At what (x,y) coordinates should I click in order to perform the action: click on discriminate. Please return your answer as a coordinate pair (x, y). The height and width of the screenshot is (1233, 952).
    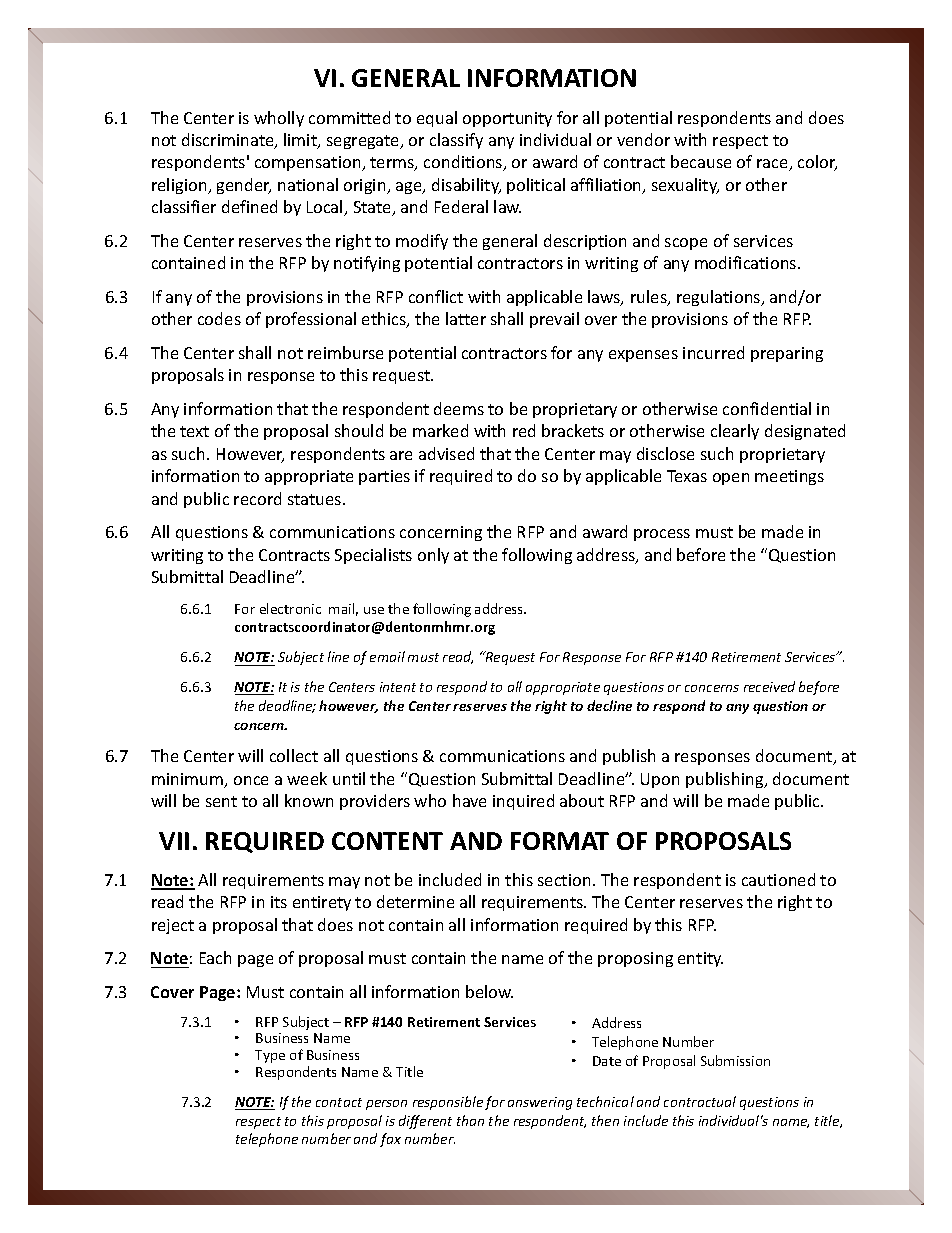
    Looking at the image, I should click on (229, 141).
